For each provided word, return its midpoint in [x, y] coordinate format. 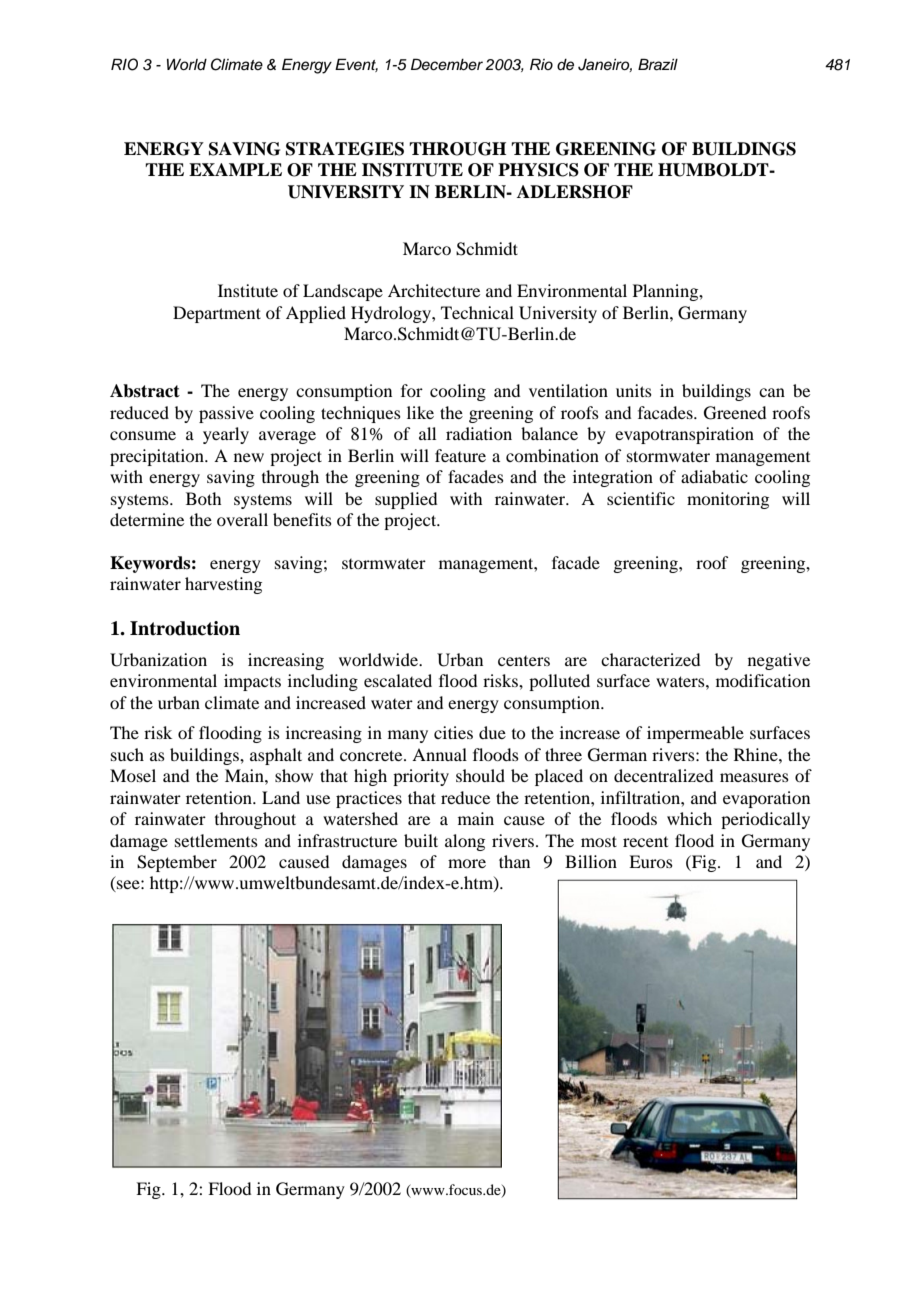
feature [460, 455]
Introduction [185, 628]
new [249, 457]
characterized [650, 659]
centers [524, 661]
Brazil [658, 64]
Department [217, 314]
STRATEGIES [345, 149]
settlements [216, 840]
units [634, 390]
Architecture [434, 290]
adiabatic [714, 476]
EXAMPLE [235, 169]
